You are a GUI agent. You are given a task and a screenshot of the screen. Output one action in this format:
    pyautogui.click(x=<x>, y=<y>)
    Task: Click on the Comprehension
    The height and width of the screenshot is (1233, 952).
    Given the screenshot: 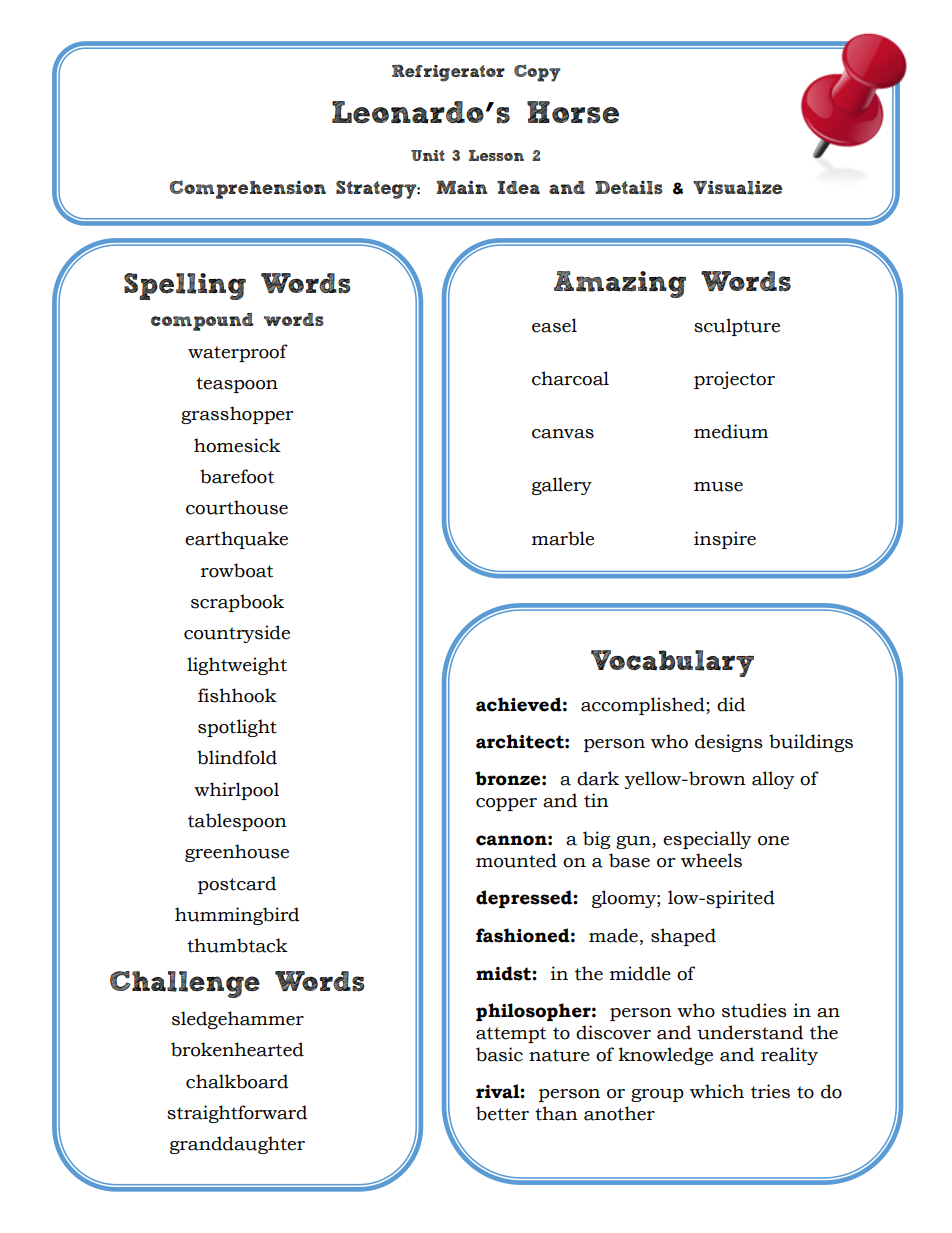 What is the action you would take?
    pyautogui.click(x=247, y=189)
